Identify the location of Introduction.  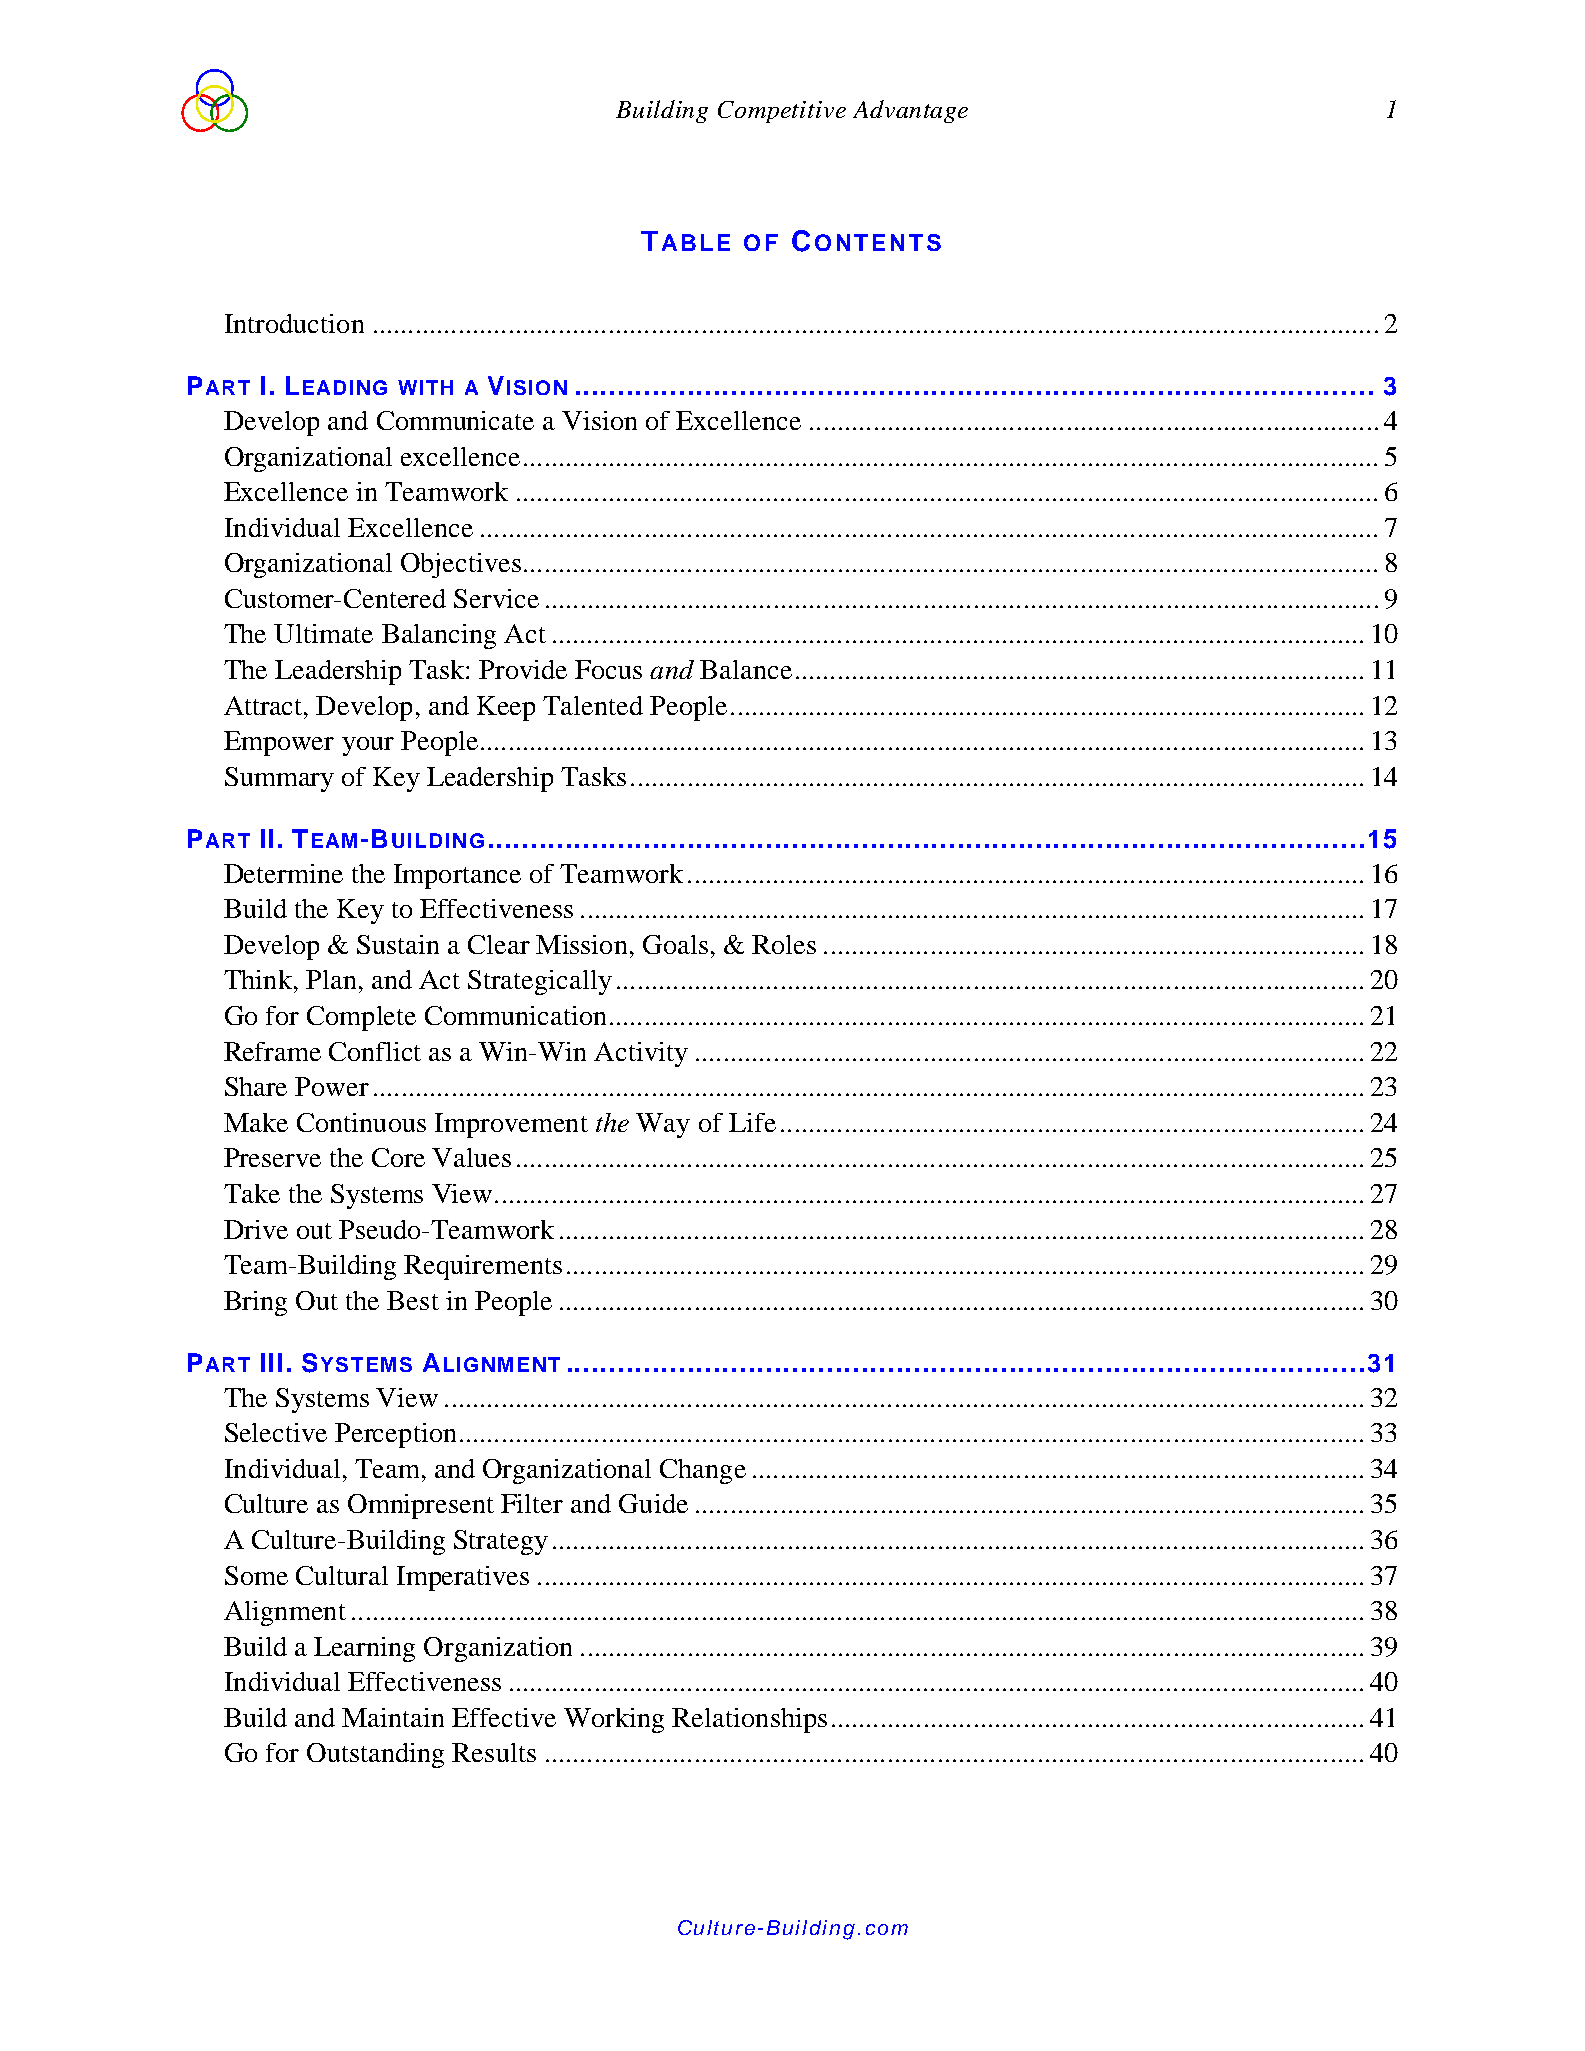
(294, 323).
